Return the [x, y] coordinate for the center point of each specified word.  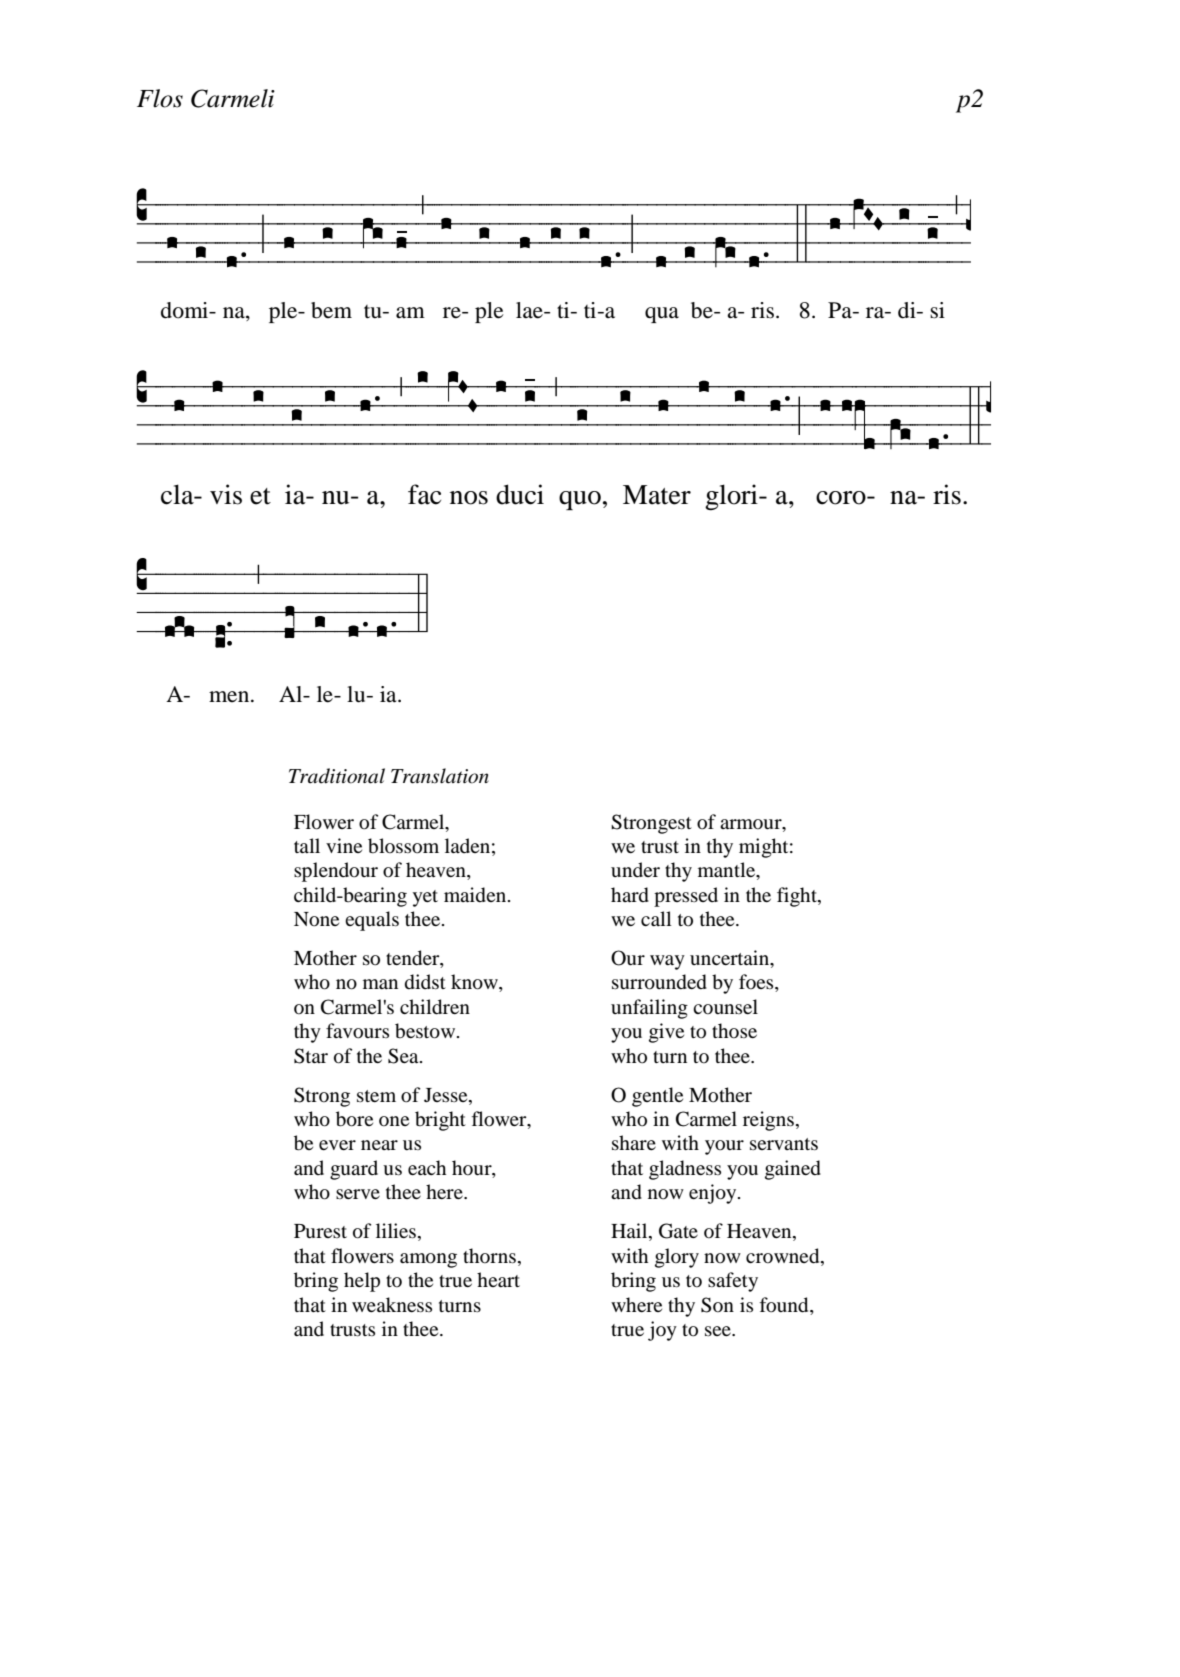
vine [344, 845]
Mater [657, 495]
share [634, 1142]
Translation [440, 776]
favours [357, 1031]
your [724, 1147]
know [475, 983]
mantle [728, 871]
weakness [392, 1304]
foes [757, 983]
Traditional [337, 776]
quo [580, 500]
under [635, 869]
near [379, 1145]
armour [752, 824]
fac [424, 494]
